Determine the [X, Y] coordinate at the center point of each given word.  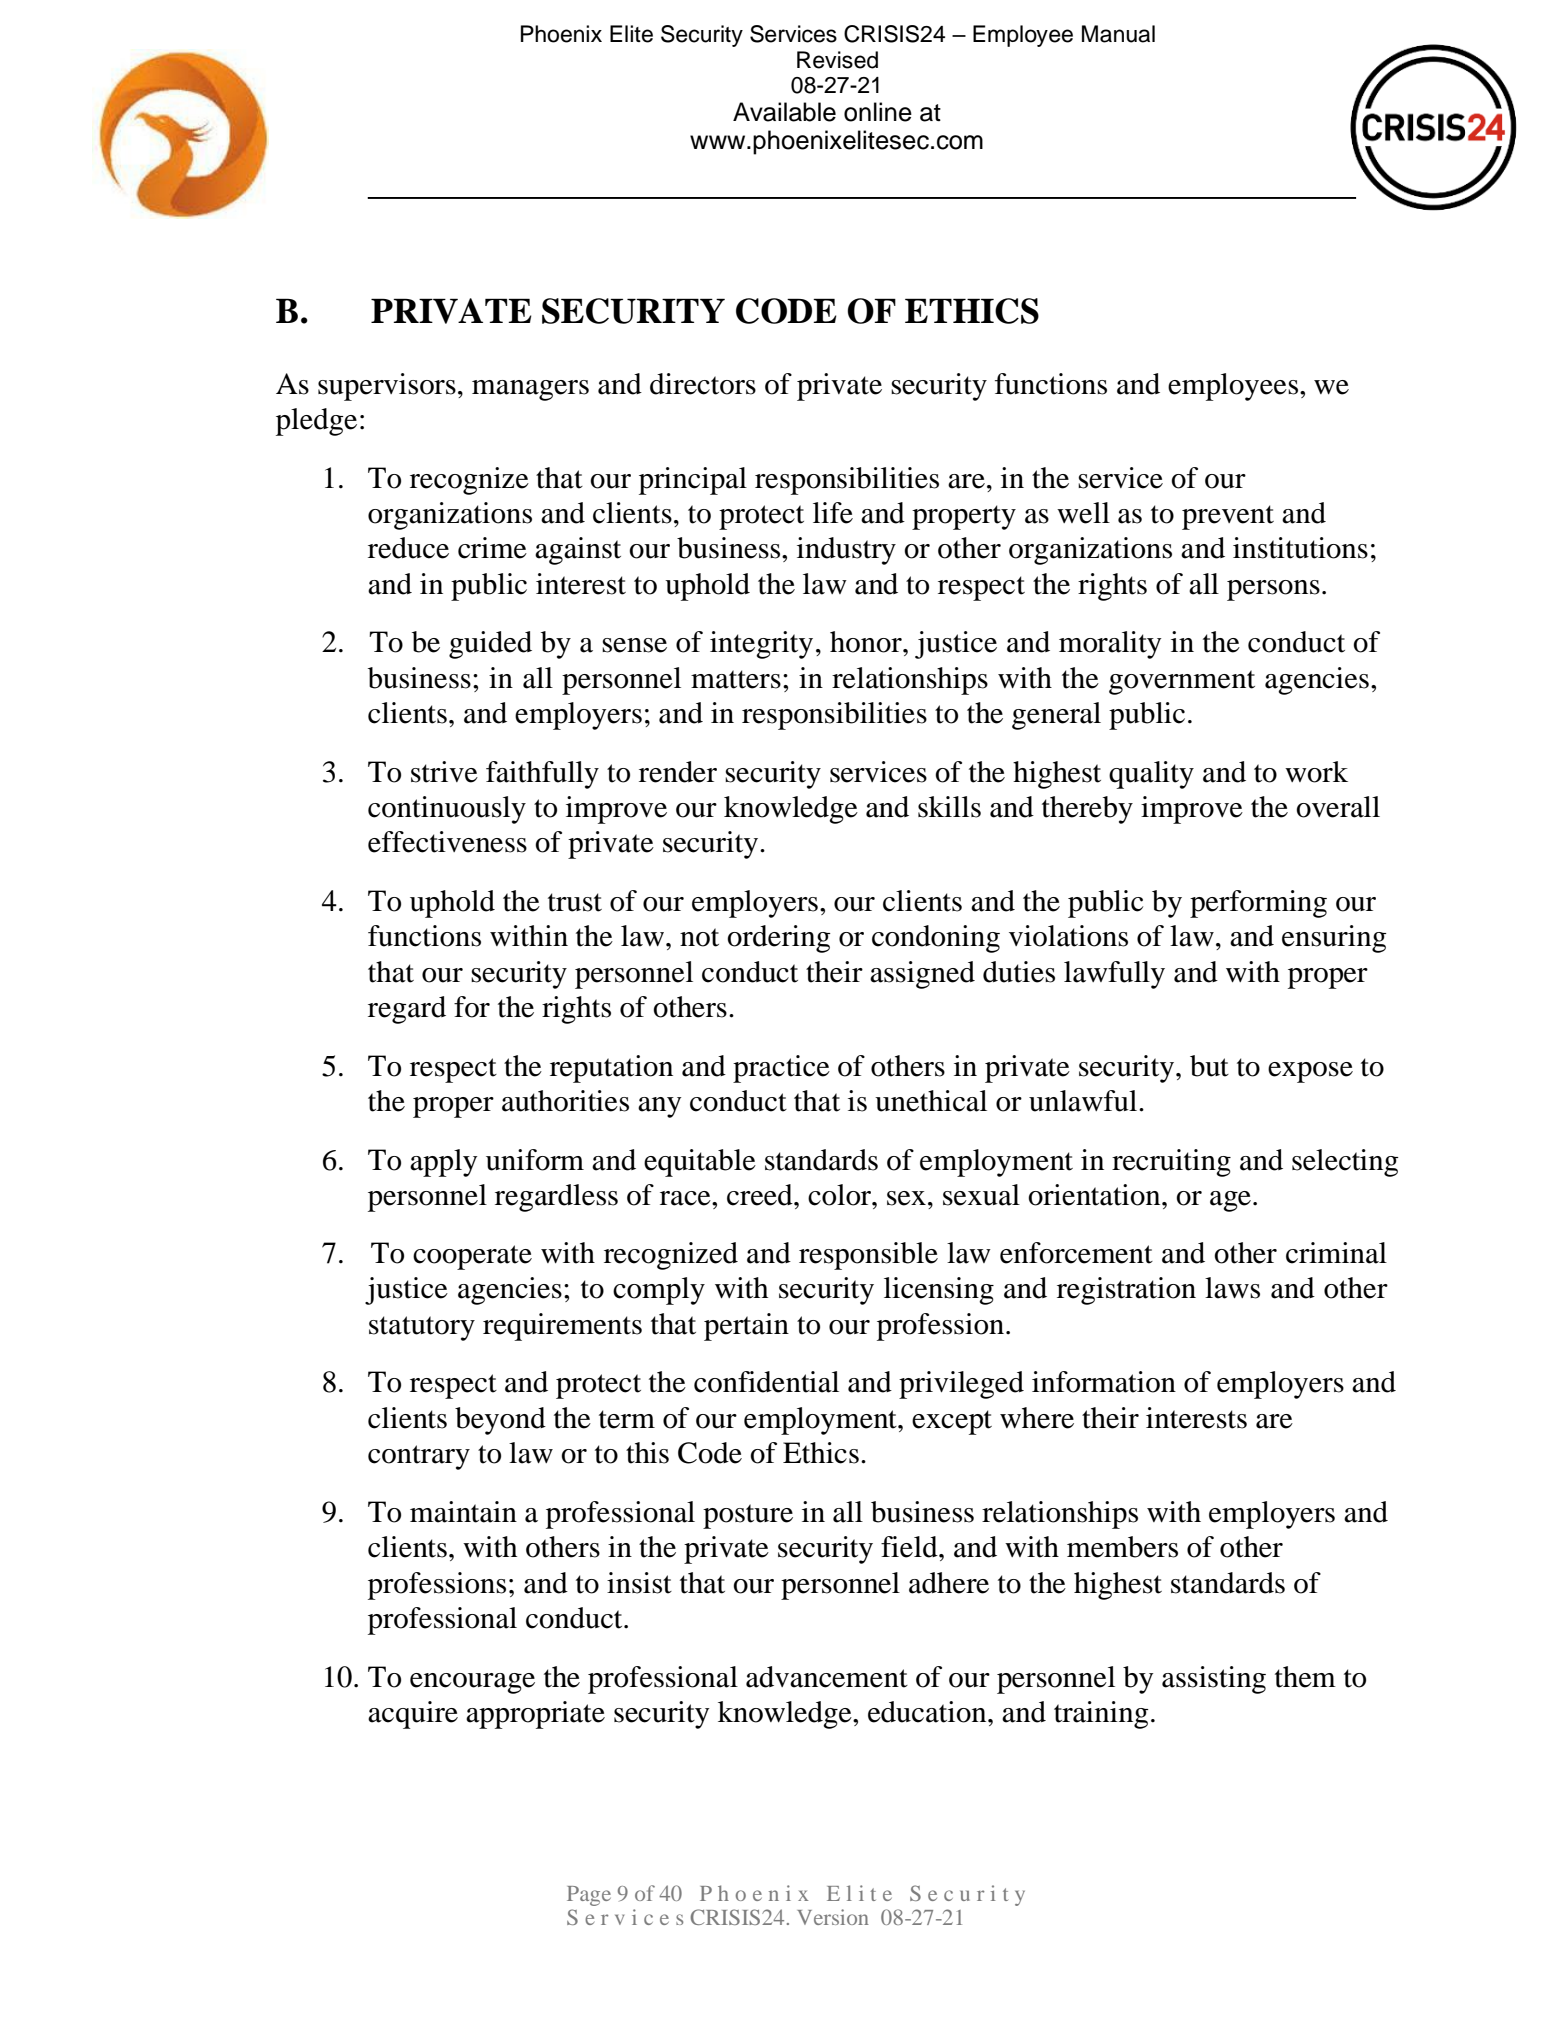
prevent [1228, 517]
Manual [1118, 34]
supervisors [387, 387]
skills [949, 807]
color [840, 1195]
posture [748, 1516]
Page [589, 1896]
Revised [837, 60]
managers [530, 390]
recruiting [1171, 1163]
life [833, 513]
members [1122, 1547]
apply [443, 1163]
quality [1151, 775]
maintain [463, 1512]
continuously [447, 810]
